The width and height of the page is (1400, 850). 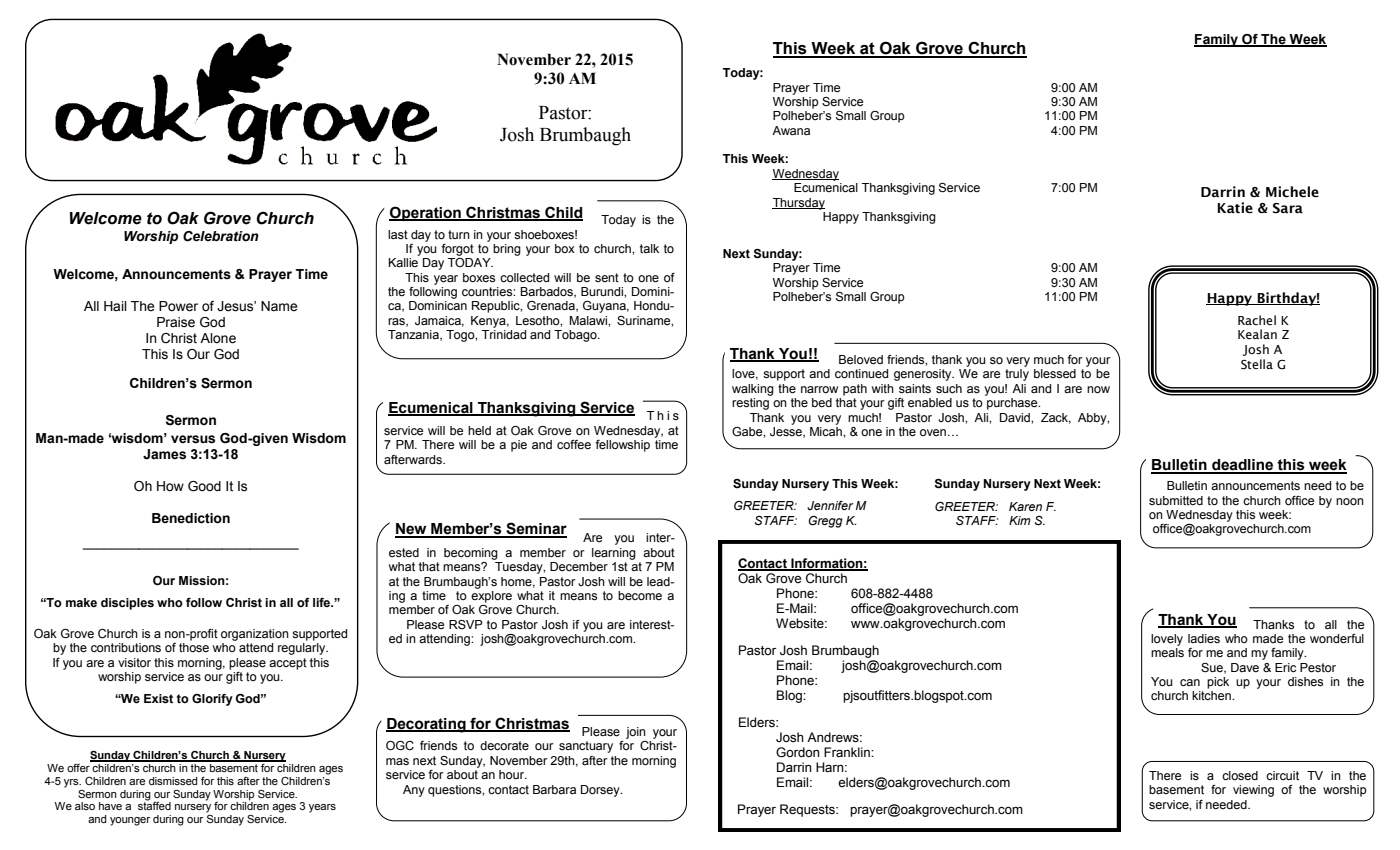 What do you see at coordinates (798, 204) in the page?
I see `Thursday` at bounding box center [798, 204].
